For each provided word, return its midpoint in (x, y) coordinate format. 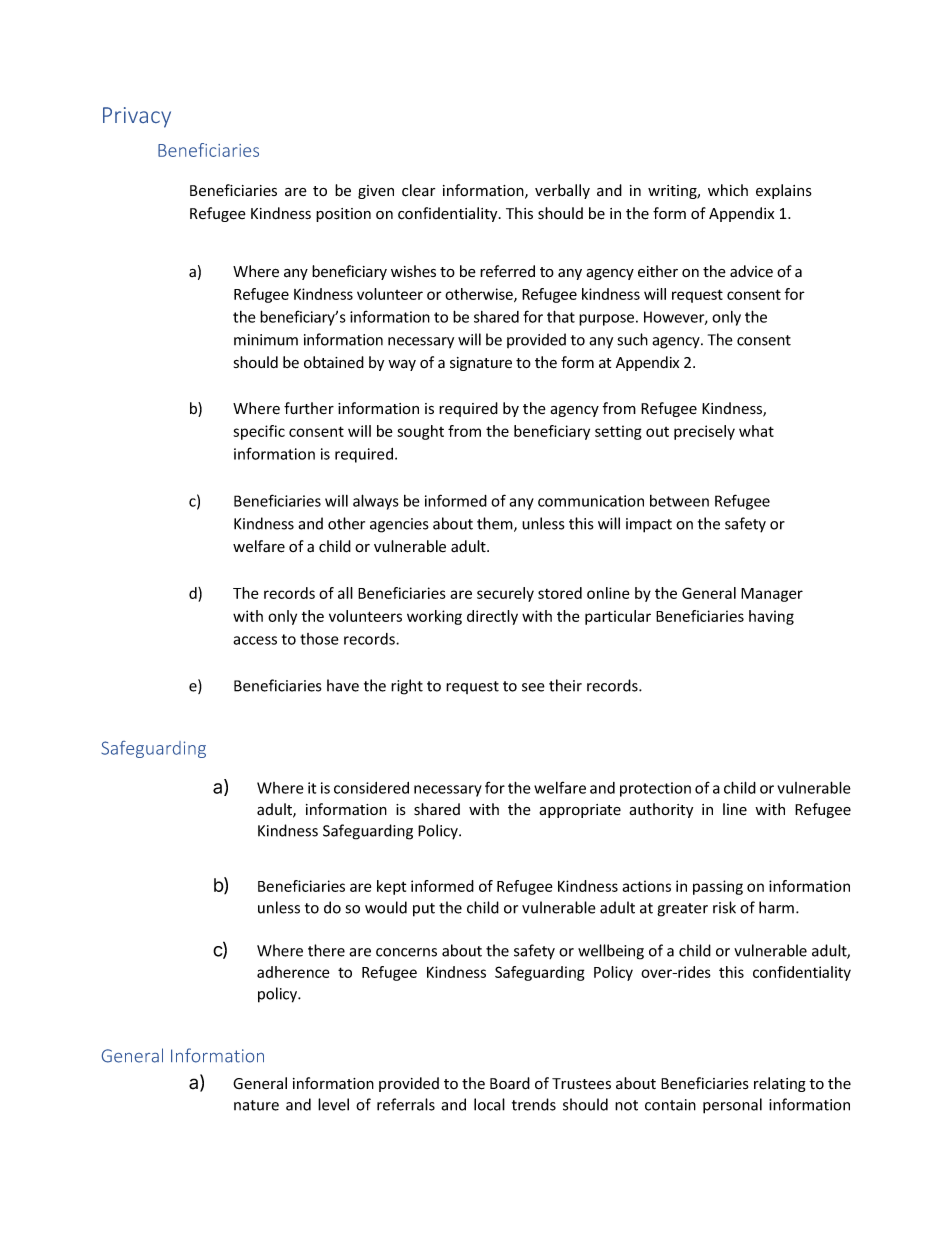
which (728, 190)
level (333, 1104)
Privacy (137, 117)
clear (418, 190)
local (489, 1104)
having (771, 617)
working (434, 617)
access (255, 640)
